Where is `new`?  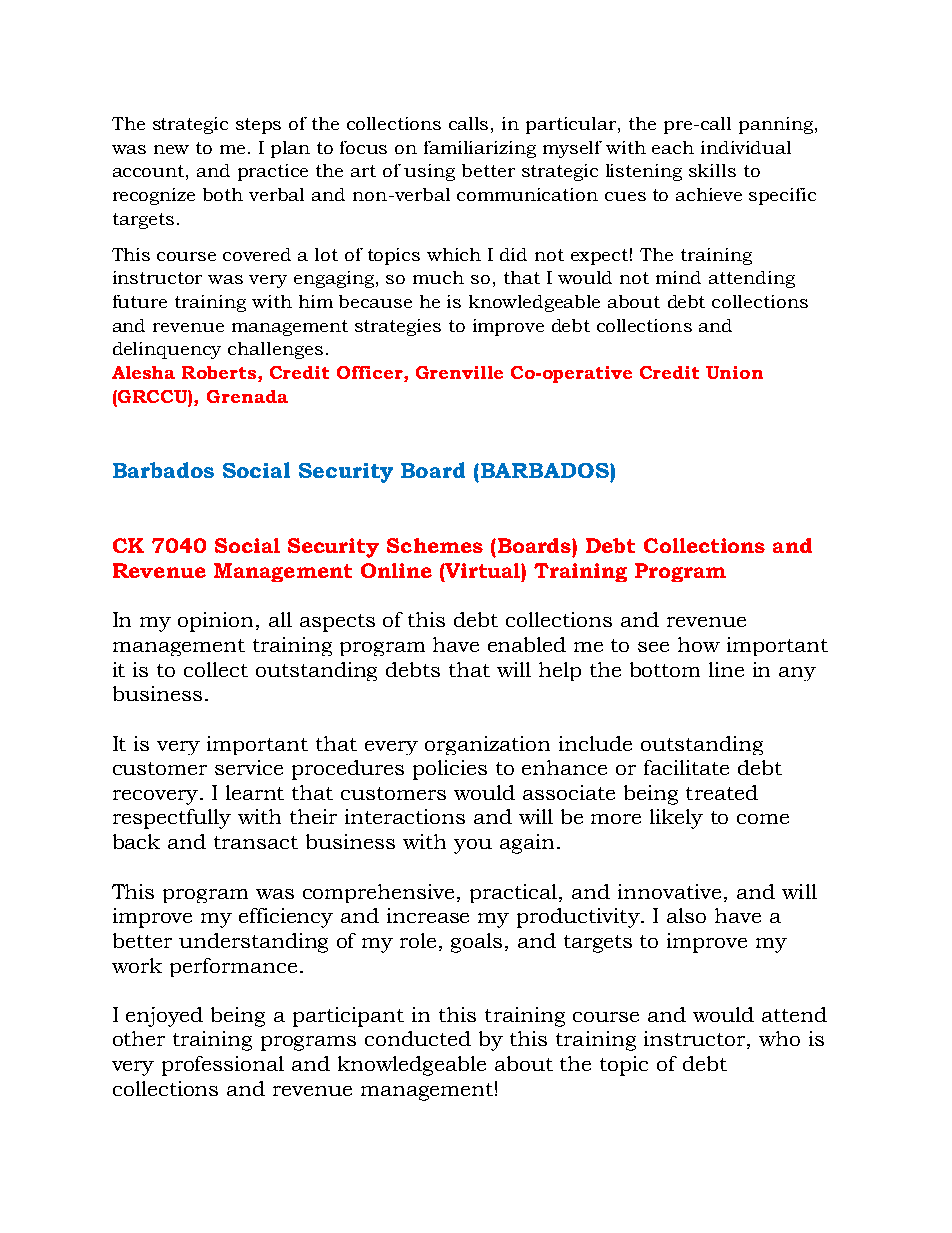 new is located at coordinates (171, 149).
